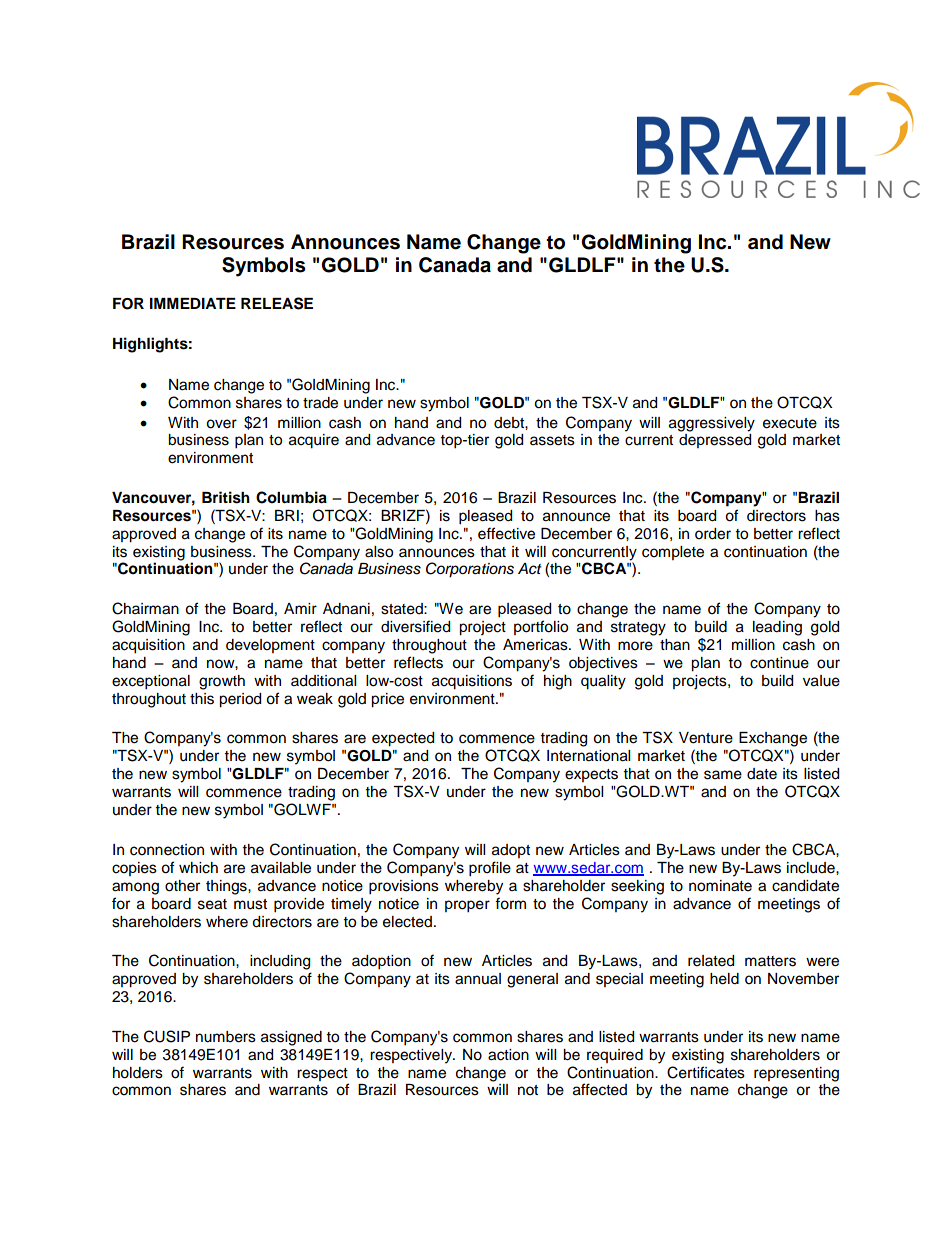 The height and width of the screenshot is (1233, 952). Describe the element at coordinates (167, 850) in the screenshot. I see `connection` at that location.
